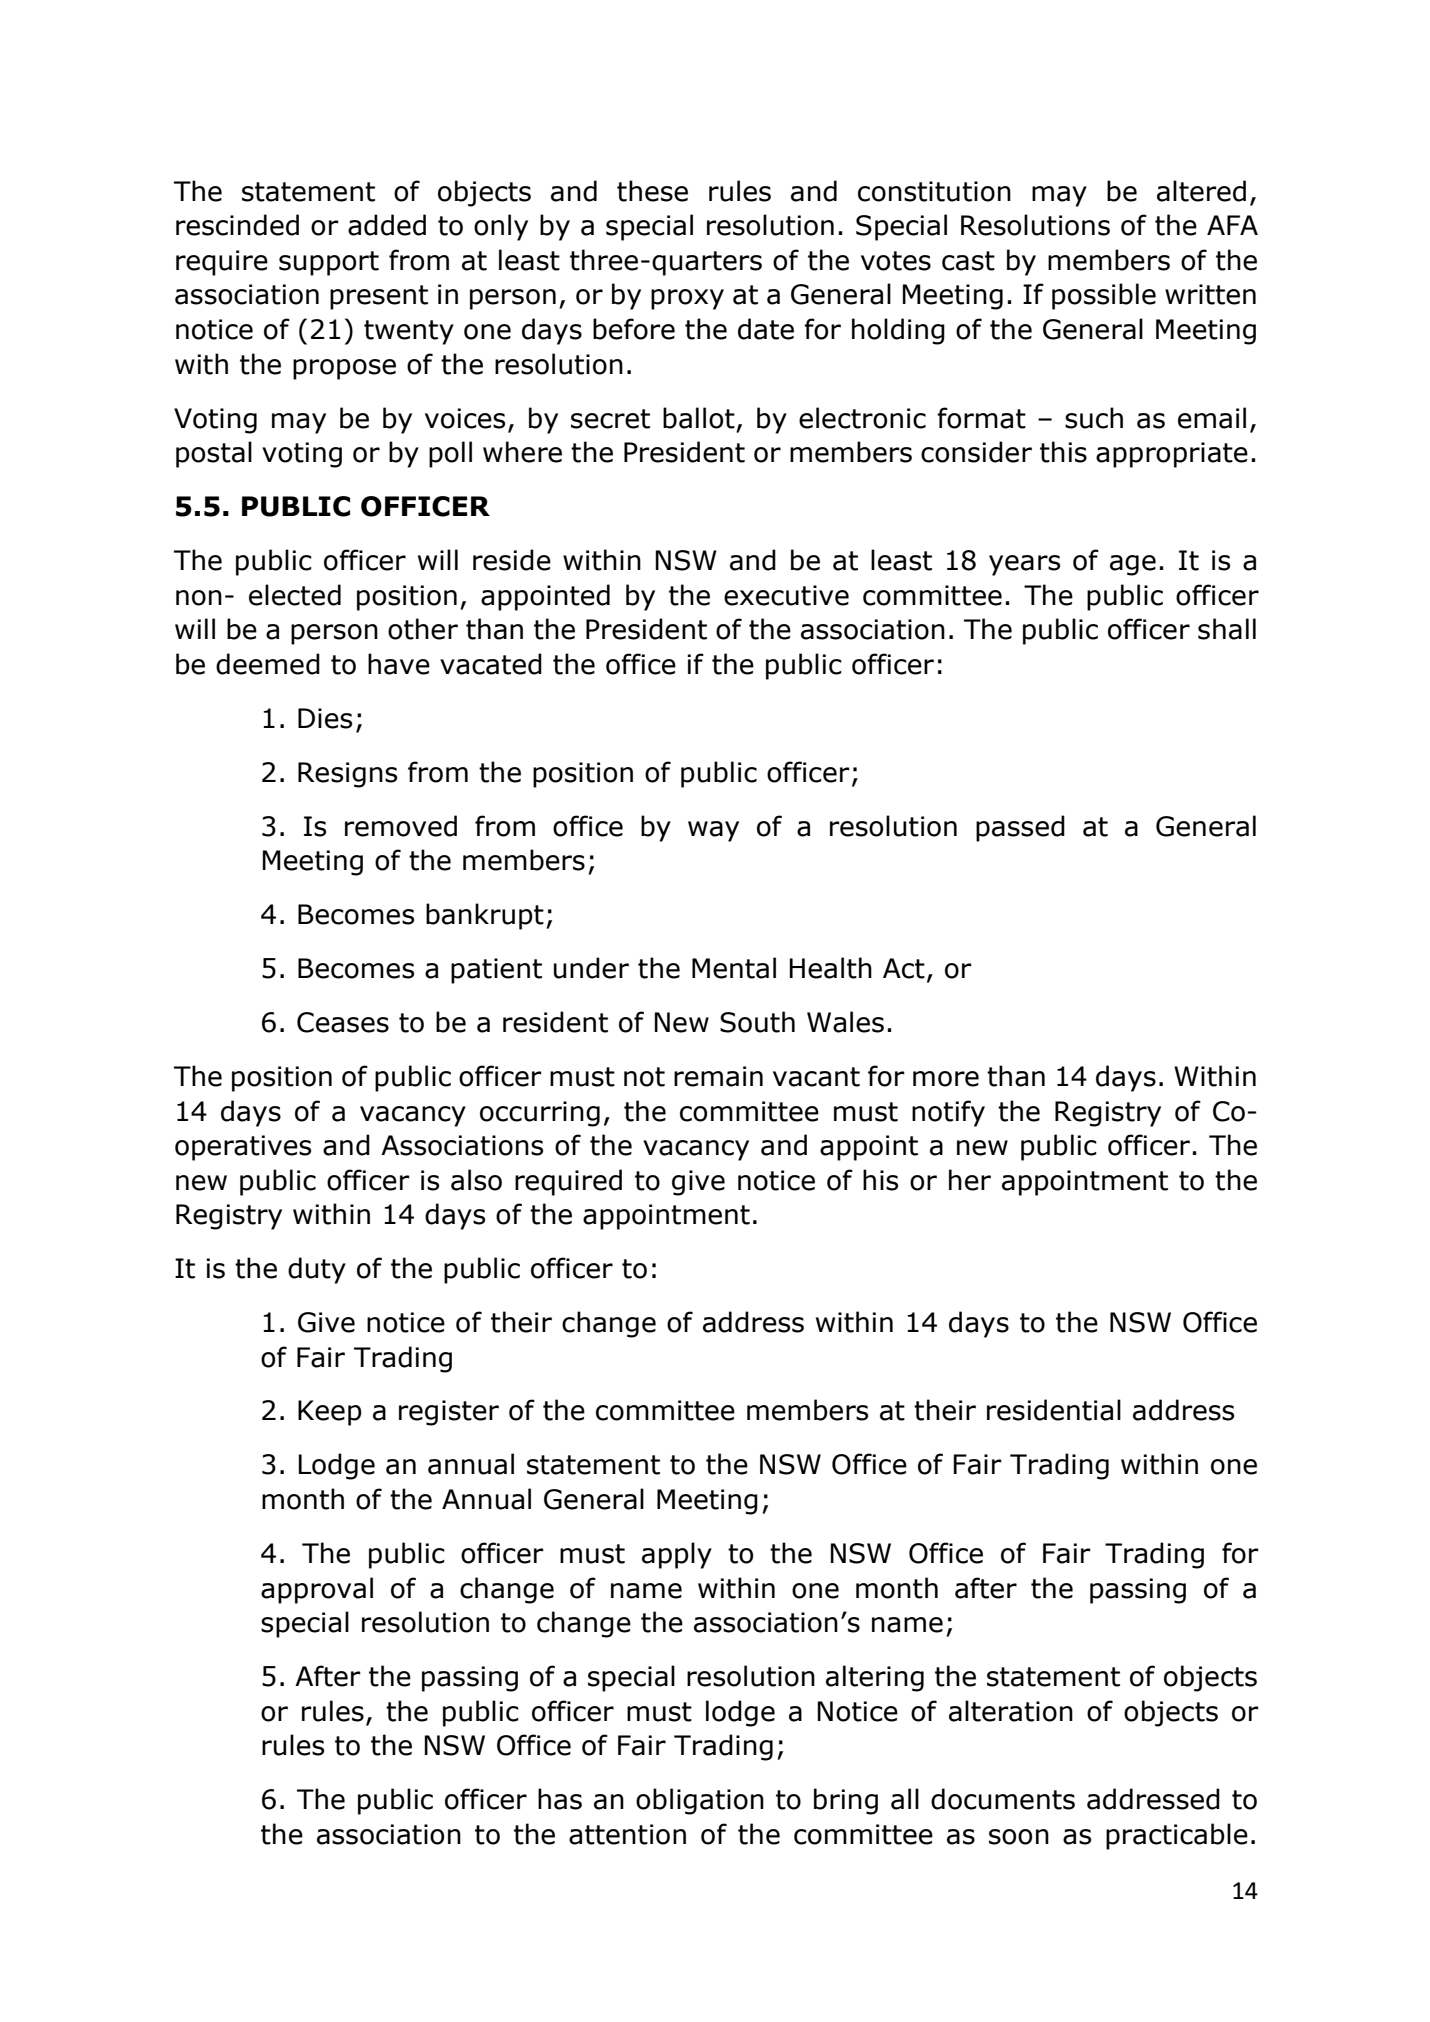 This image has height=2022, width=1430. I want to click on support, so click(329, 263).
